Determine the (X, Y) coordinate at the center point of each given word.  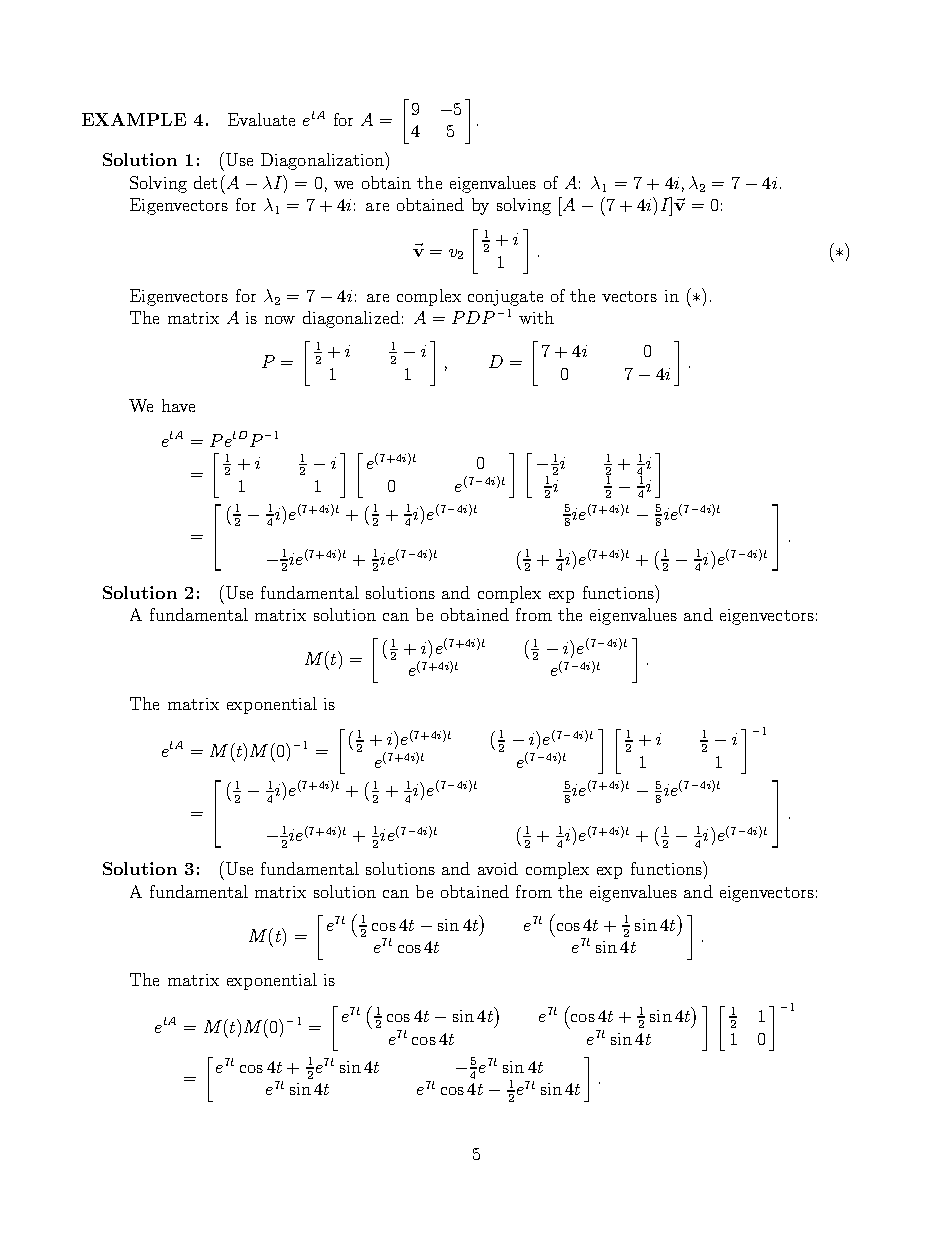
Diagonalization (323, 161)
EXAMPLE (134, 119)
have (178, 405)
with (536, 317)
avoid (498, 868)
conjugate (505, 298)
